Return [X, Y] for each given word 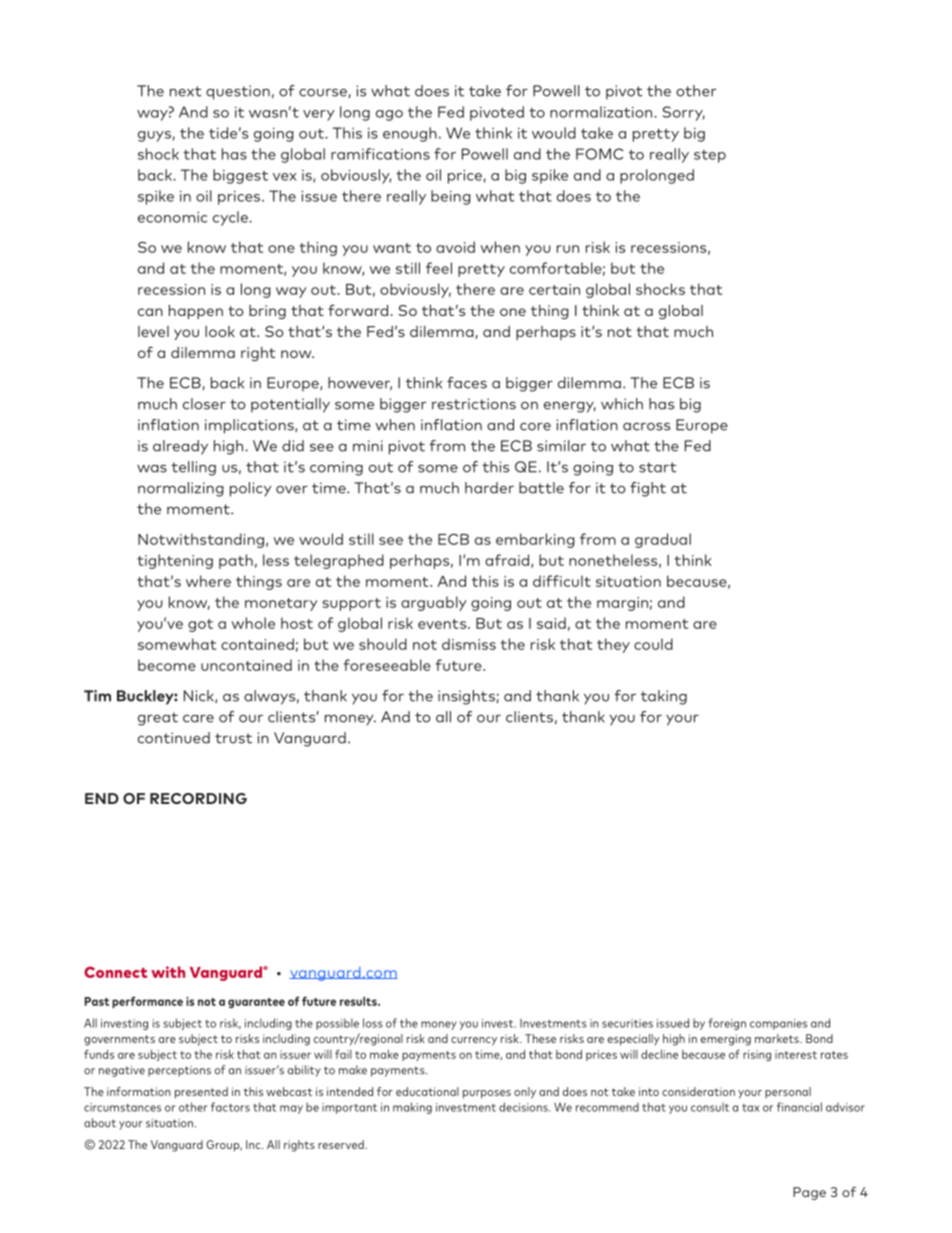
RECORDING [198, 798]
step [710, 156]
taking [664, 697]
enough [410, 134]
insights [466, 697]
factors [230, 1107]
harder [489, 488]
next [186, 91]
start [658, 467]
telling [193, 468]
